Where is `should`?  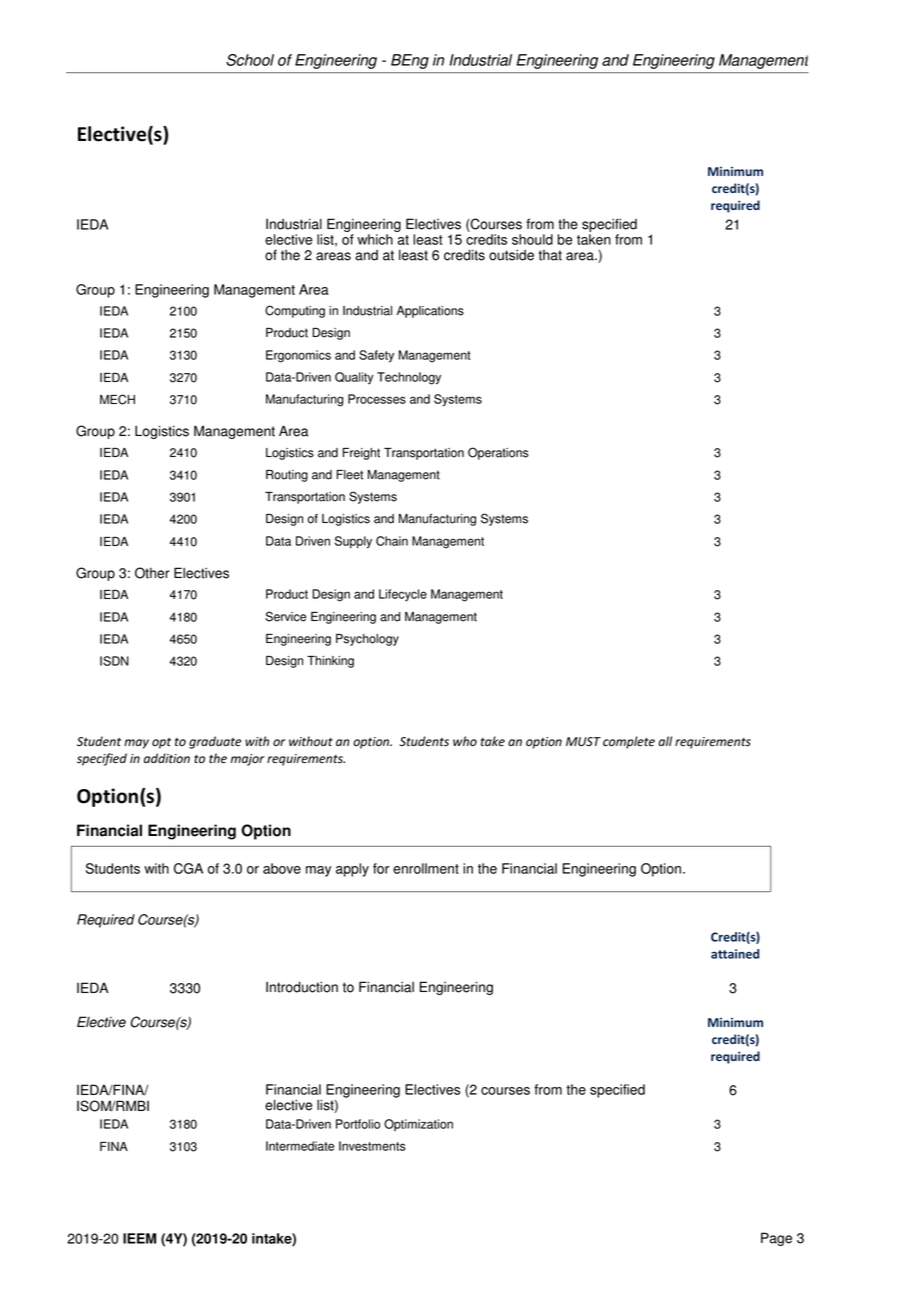 should is located at coordinates (532, 239).
